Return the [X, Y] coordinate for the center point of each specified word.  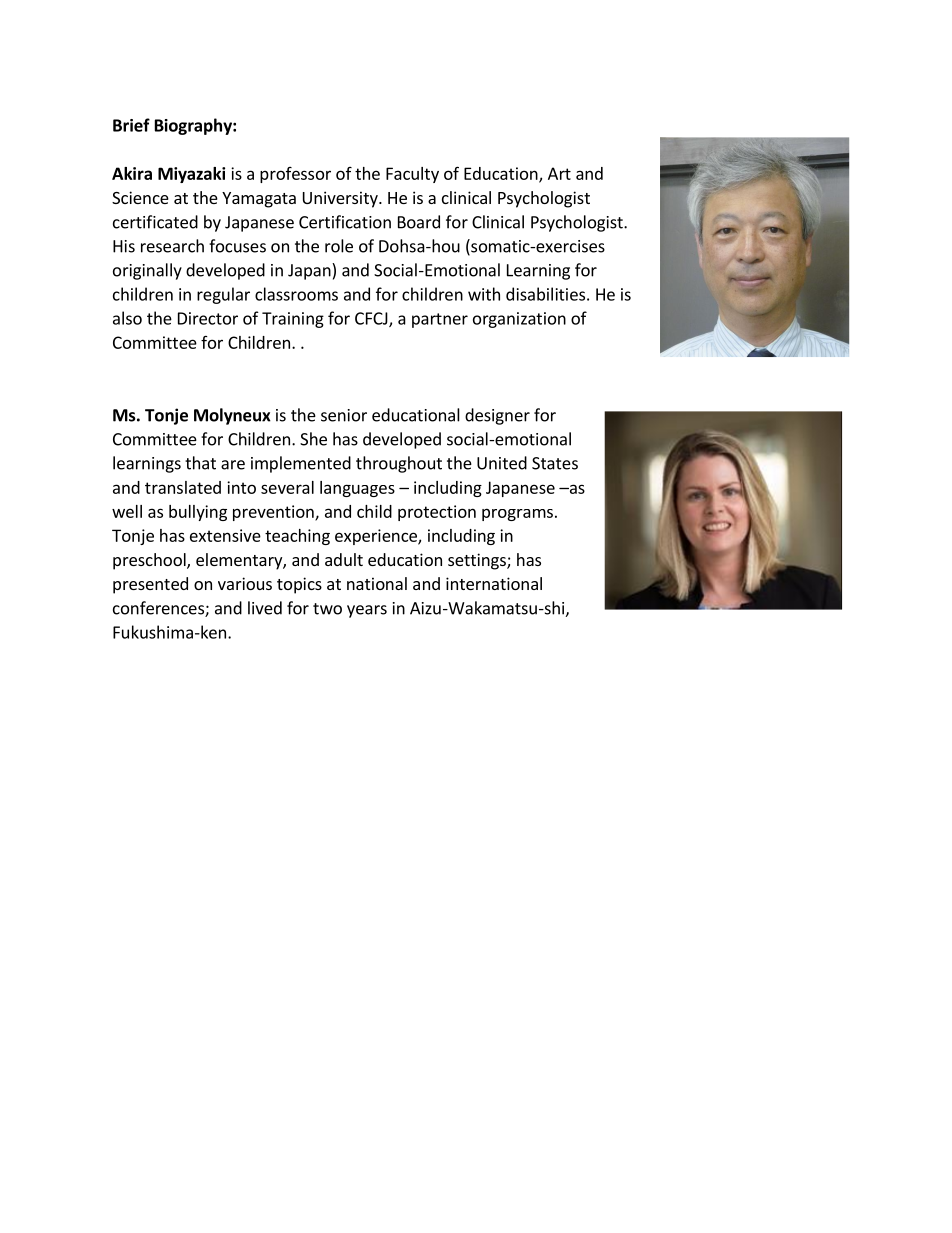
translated [183, 487]
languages [357, 489]
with [484, 294]
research [172, 246]
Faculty [412, 175]
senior [344, 415]
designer [497, 416]
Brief [131, 125]
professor [295, 175]
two [327, 609]
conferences [159, 609]
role [339, 246]
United [502, 463]
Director [208, 318]
